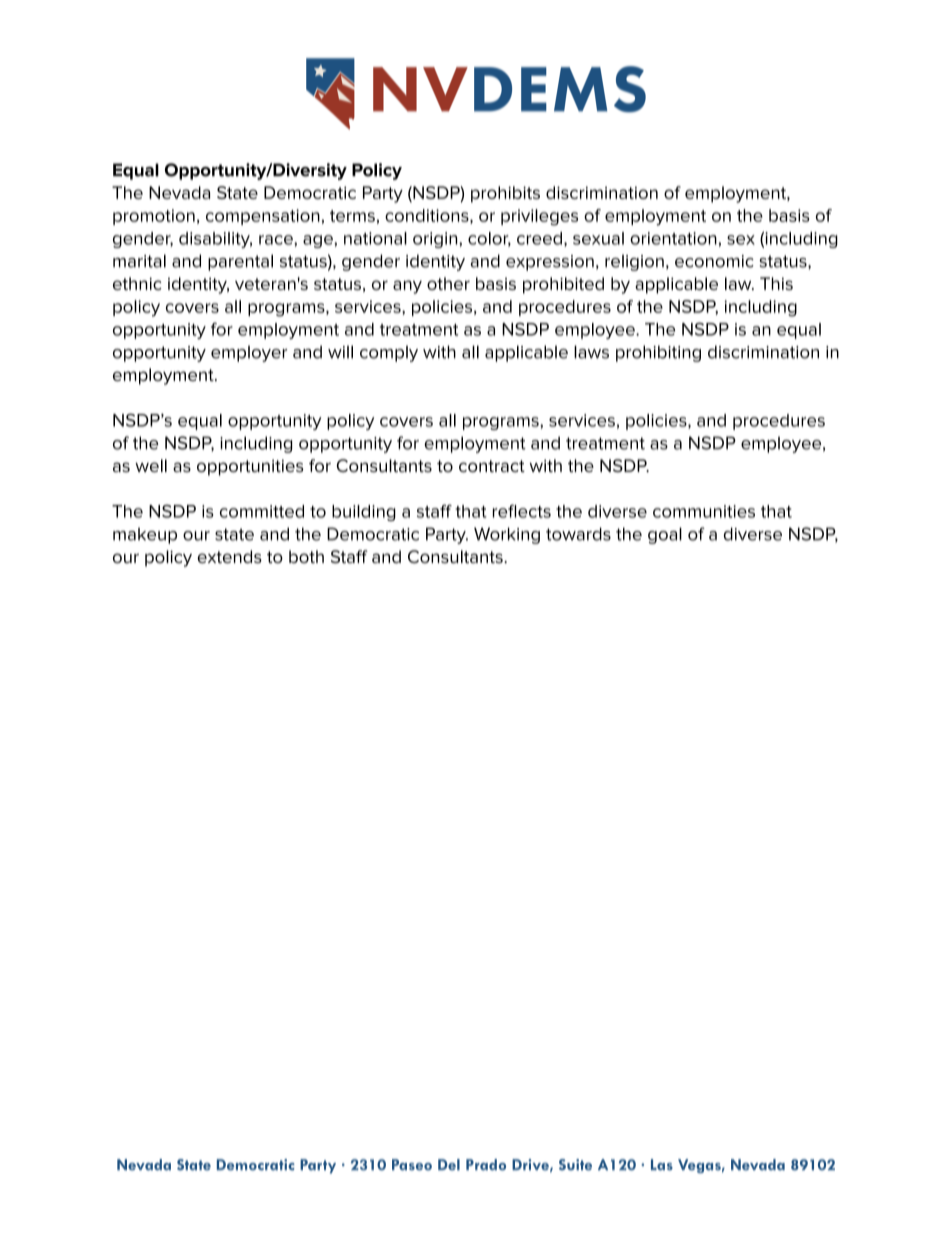 The height and width of the screenshot is (1233, 952). What do you see at coordinates (229, 556) in the screenshot?
I see `extends` at bounding box center [229, 556].
